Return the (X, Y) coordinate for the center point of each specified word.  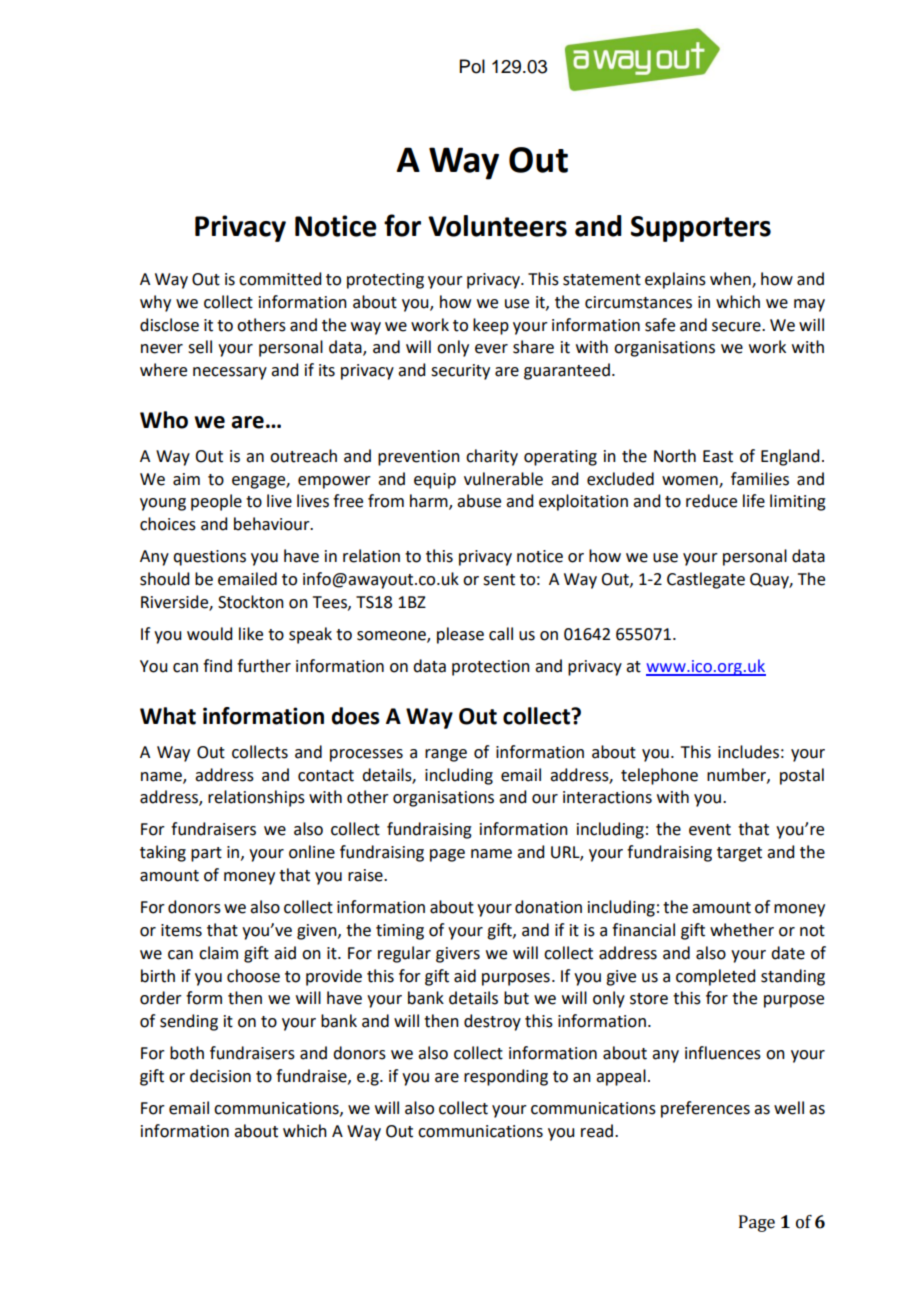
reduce (711, 501)
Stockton (251, 602)
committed (280, 279)
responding (506, 1077)
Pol (472, 66)
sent (499, 580)
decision (220, 1076)
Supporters (701, 229)
